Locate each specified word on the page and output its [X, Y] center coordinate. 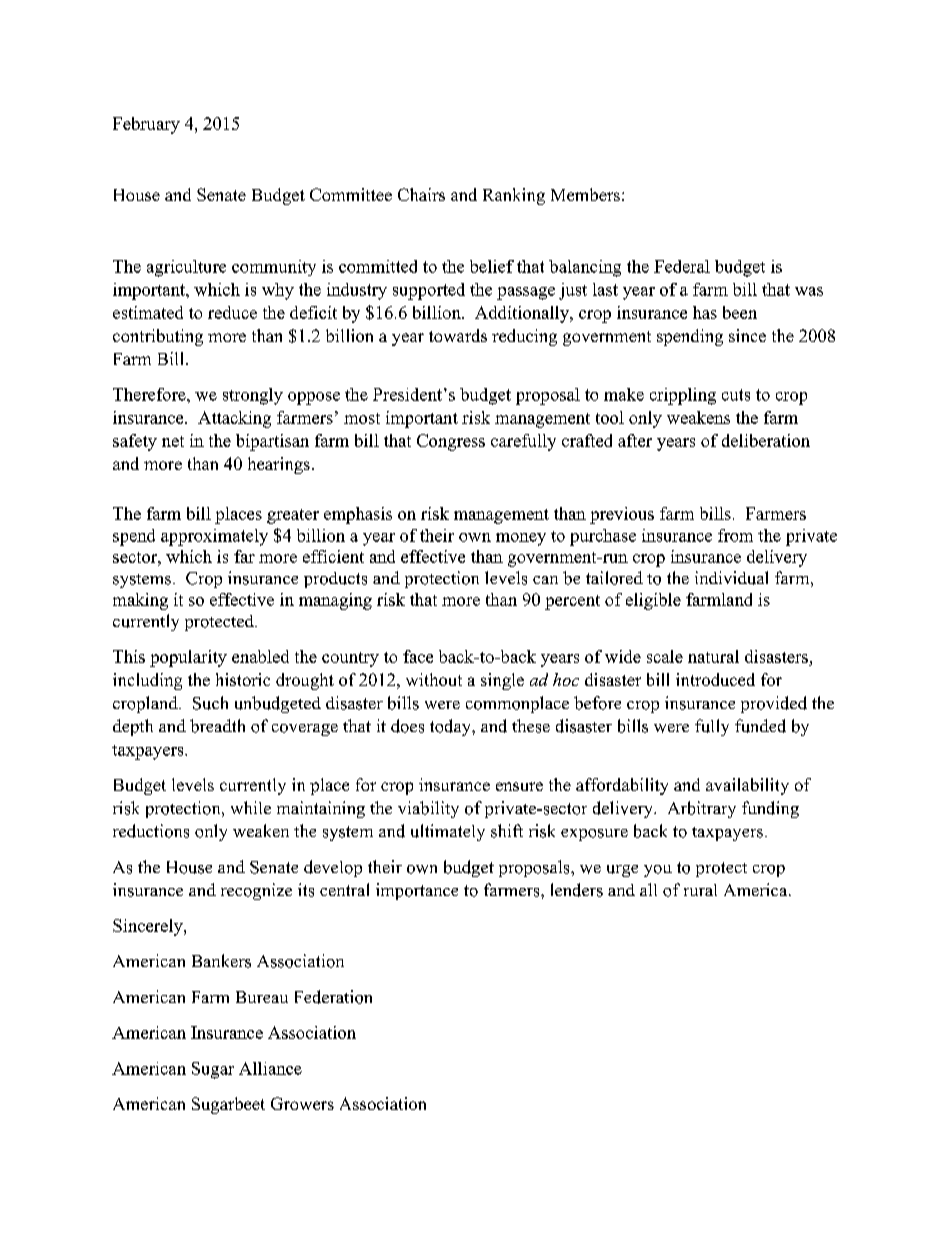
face [418, 656]
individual [731, 578]
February [146, 125]
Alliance [270, 1068]
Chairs [421, 194]
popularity [188, 658]
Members [585, 194]
